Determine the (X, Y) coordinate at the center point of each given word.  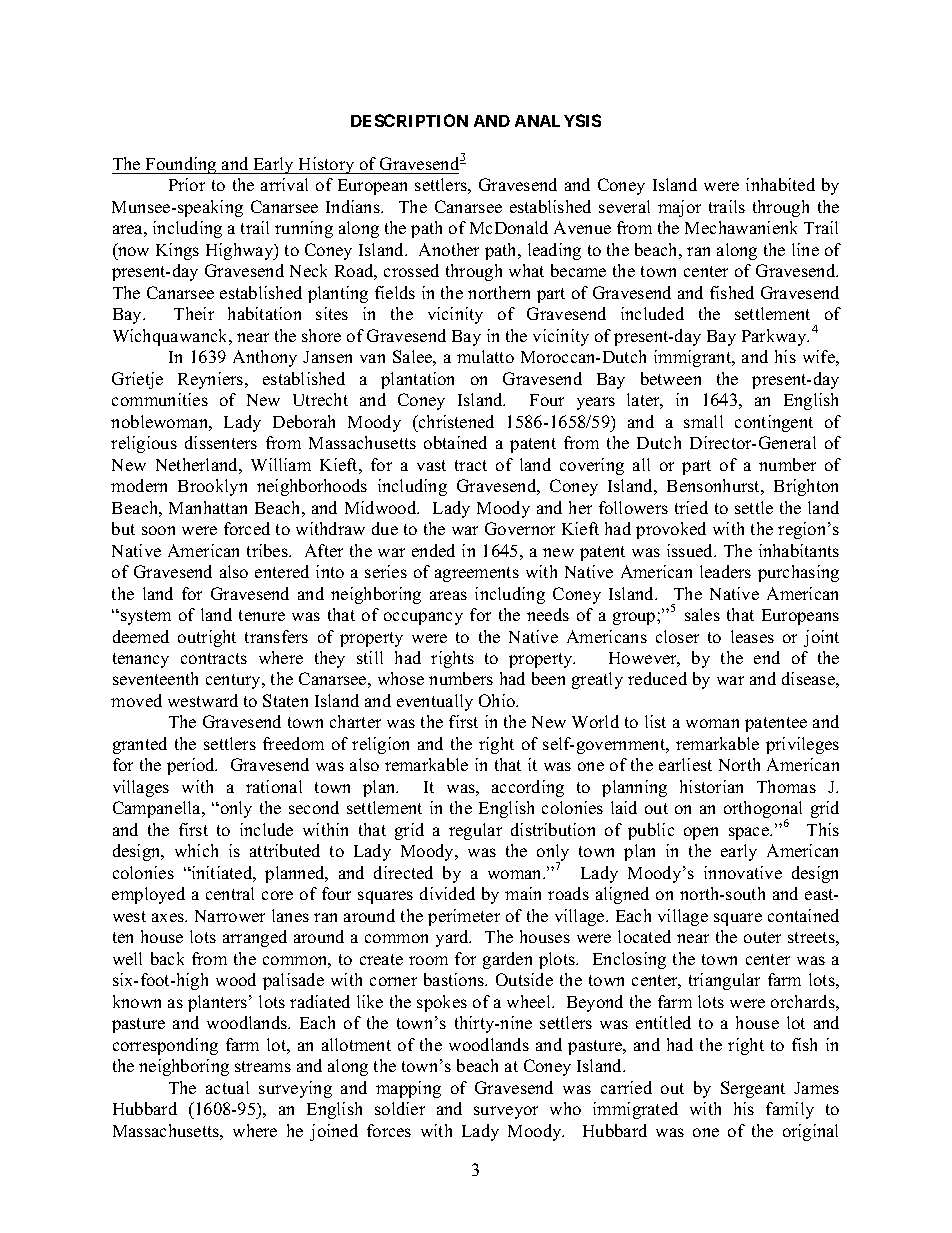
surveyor (506, 1112)
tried (691, 507)
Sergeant (753, 1089)
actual (227, 1087)
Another (449, 249)
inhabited (780, 184)
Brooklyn (212, 487)
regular (475, 831)
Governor (520, 528)
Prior (187, 184)
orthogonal (763, 811)
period (192, 766)
